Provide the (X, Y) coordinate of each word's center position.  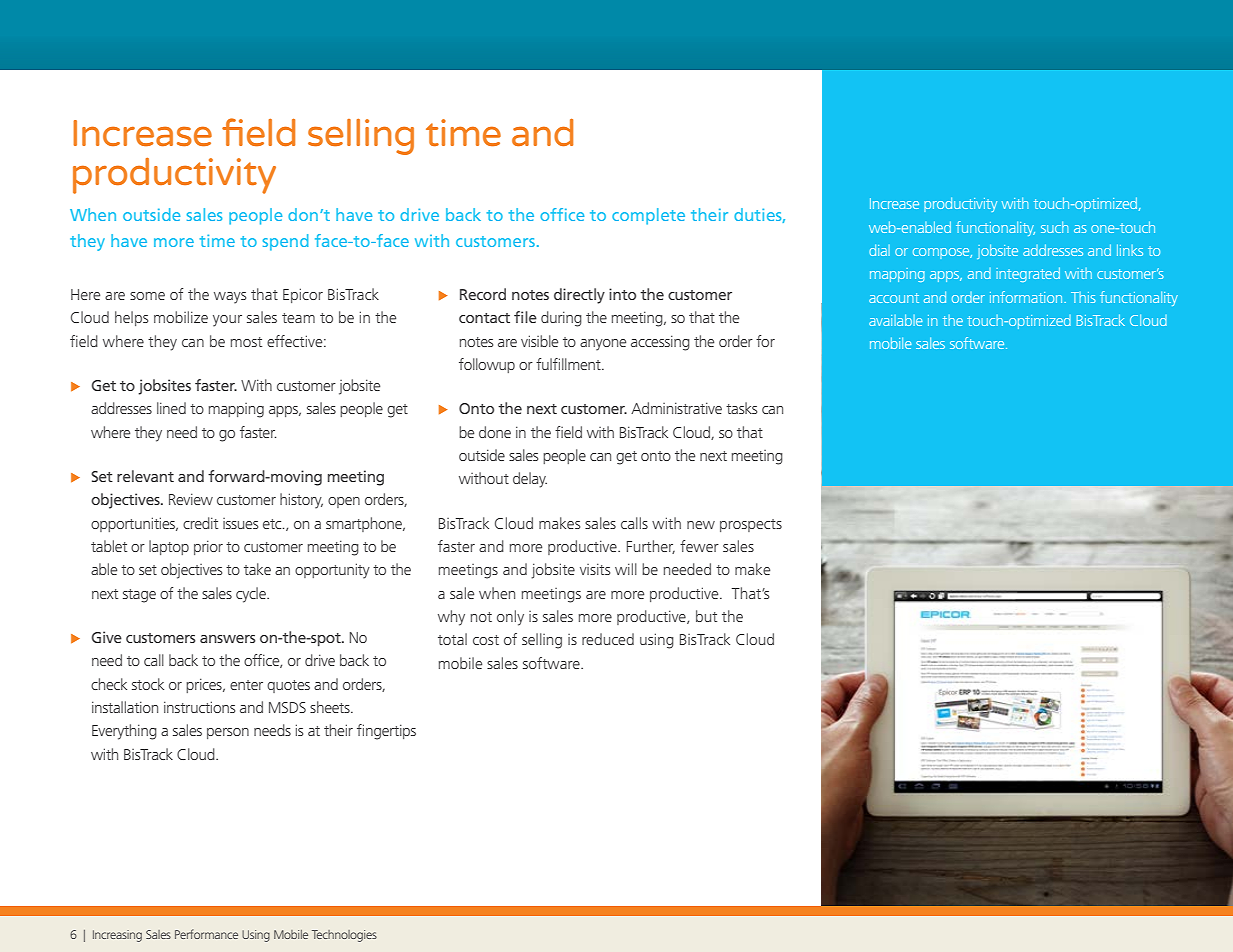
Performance (206, 934)
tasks (741, 408)
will (626, 569)
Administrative (676, 408)
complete (648, 216)
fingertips (386, 732)
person (228, 733)
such (1054, 227)
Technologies (344, 936)
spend (285, 242)
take (257, 569)
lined (171, 408)
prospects (751, 525)
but (706, 616)
